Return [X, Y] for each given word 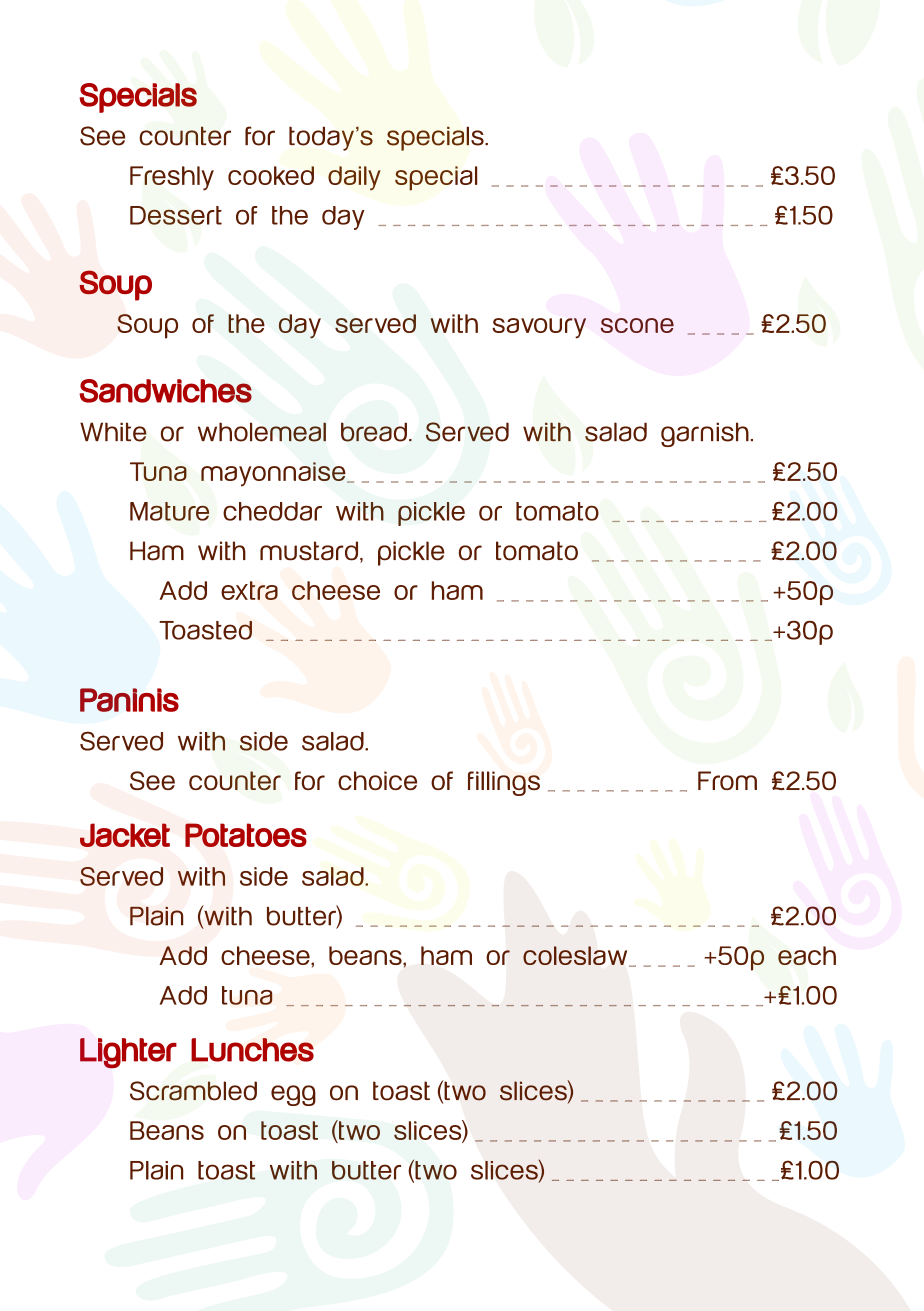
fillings [504, 783]
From [727, 780]
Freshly [172, 178]
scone [637, 325]
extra [249, 590]
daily [354, 178]
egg [293, 1095]
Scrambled [193, 1091]
